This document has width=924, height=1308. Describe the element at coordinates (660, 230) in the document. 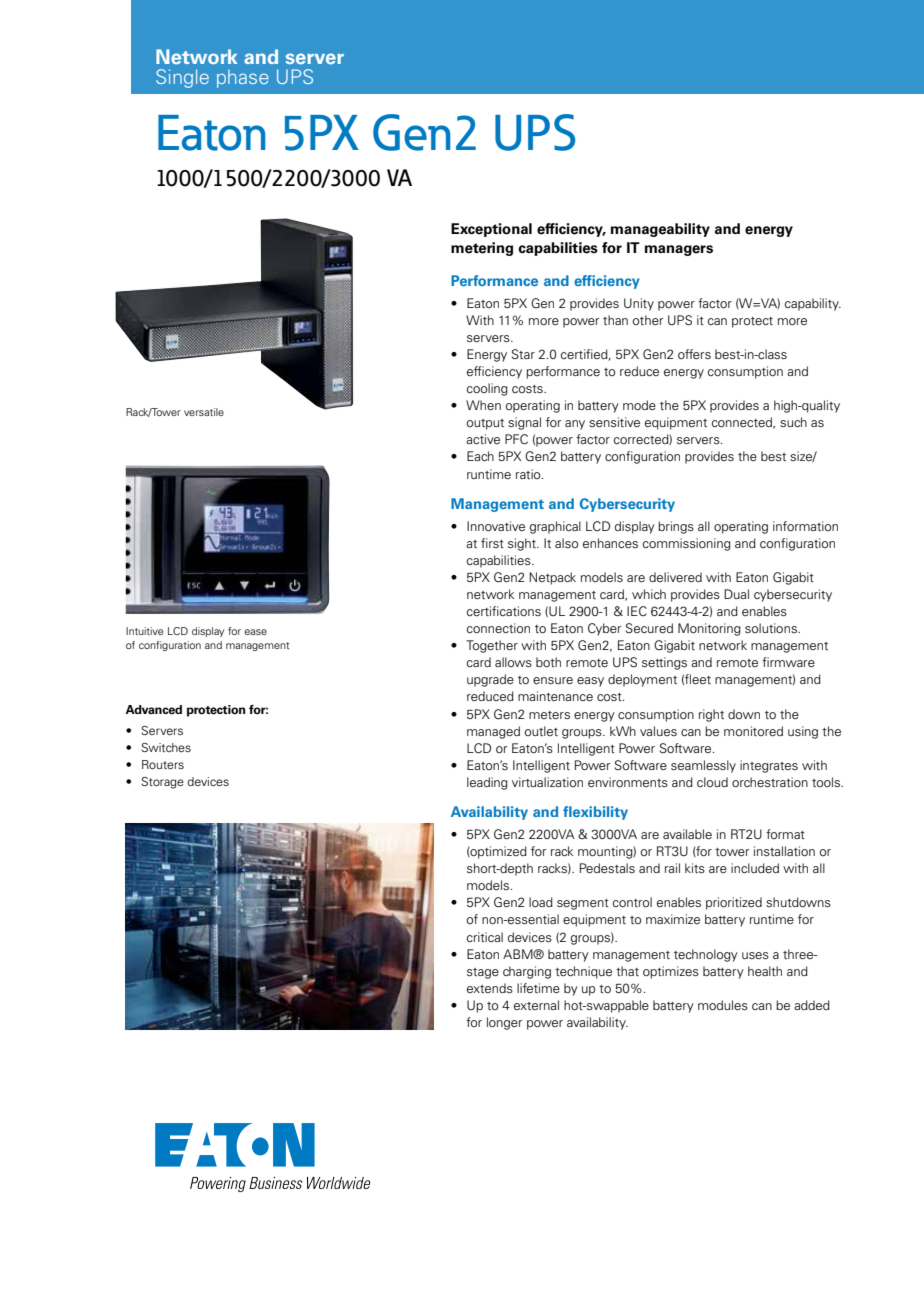

I see `manageability` at that location.
